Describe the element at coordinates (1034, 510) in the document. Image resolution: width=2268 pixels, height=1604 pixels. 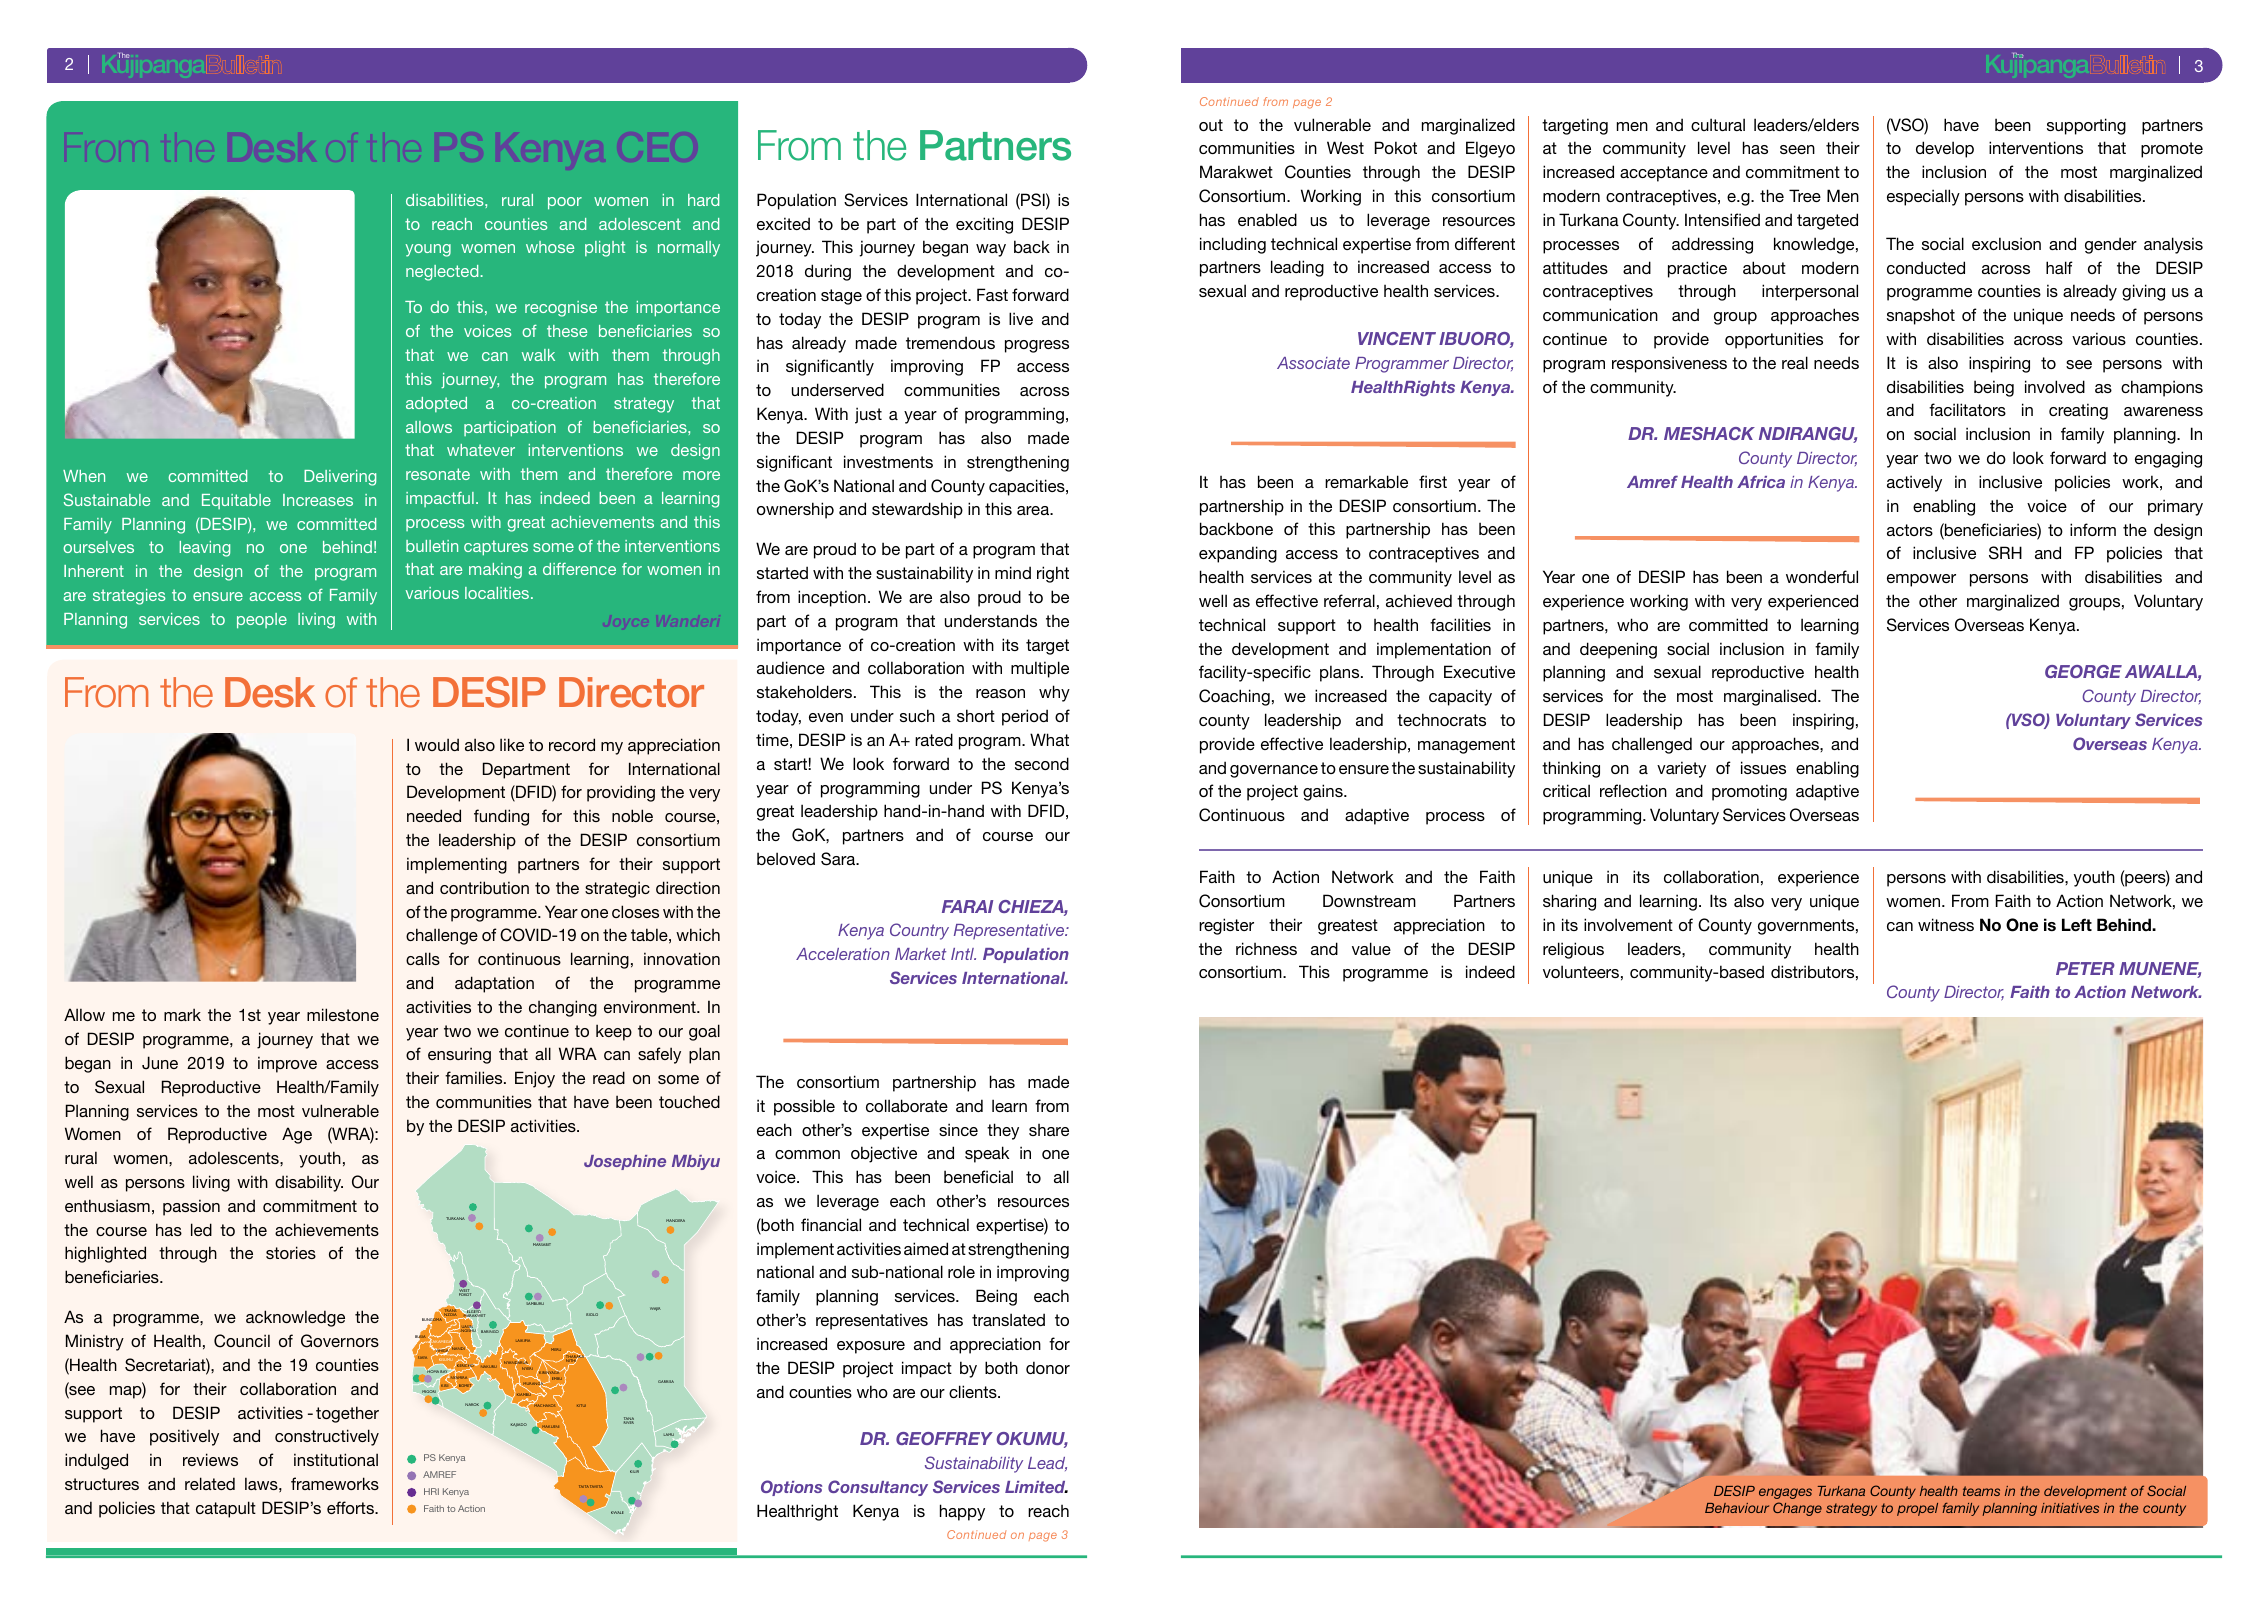
I see `area` at that location.
